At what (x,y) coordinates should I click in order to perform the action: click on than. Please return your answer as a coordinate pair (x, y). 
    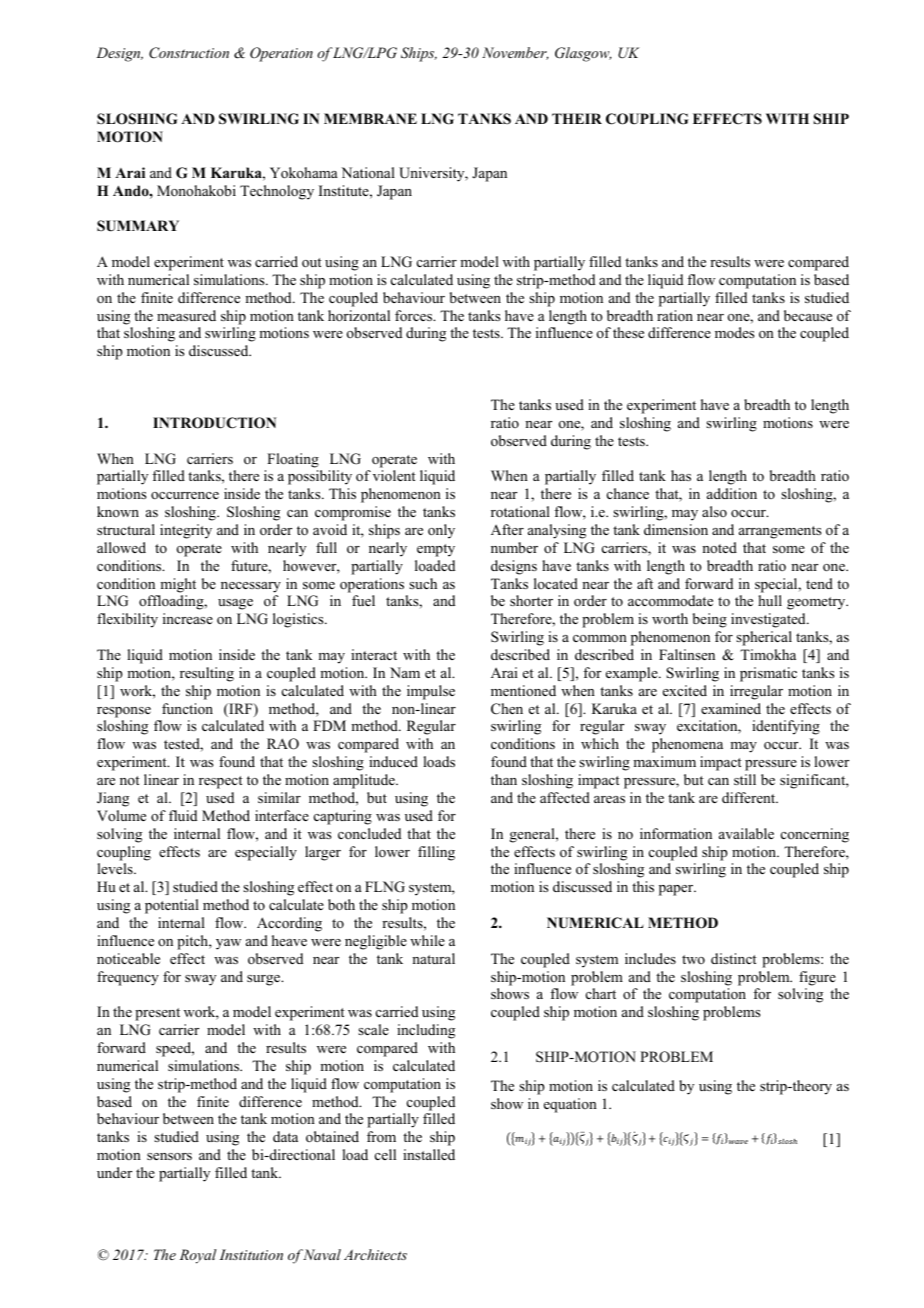
    Looking at the image, I should click on (504, 779).
